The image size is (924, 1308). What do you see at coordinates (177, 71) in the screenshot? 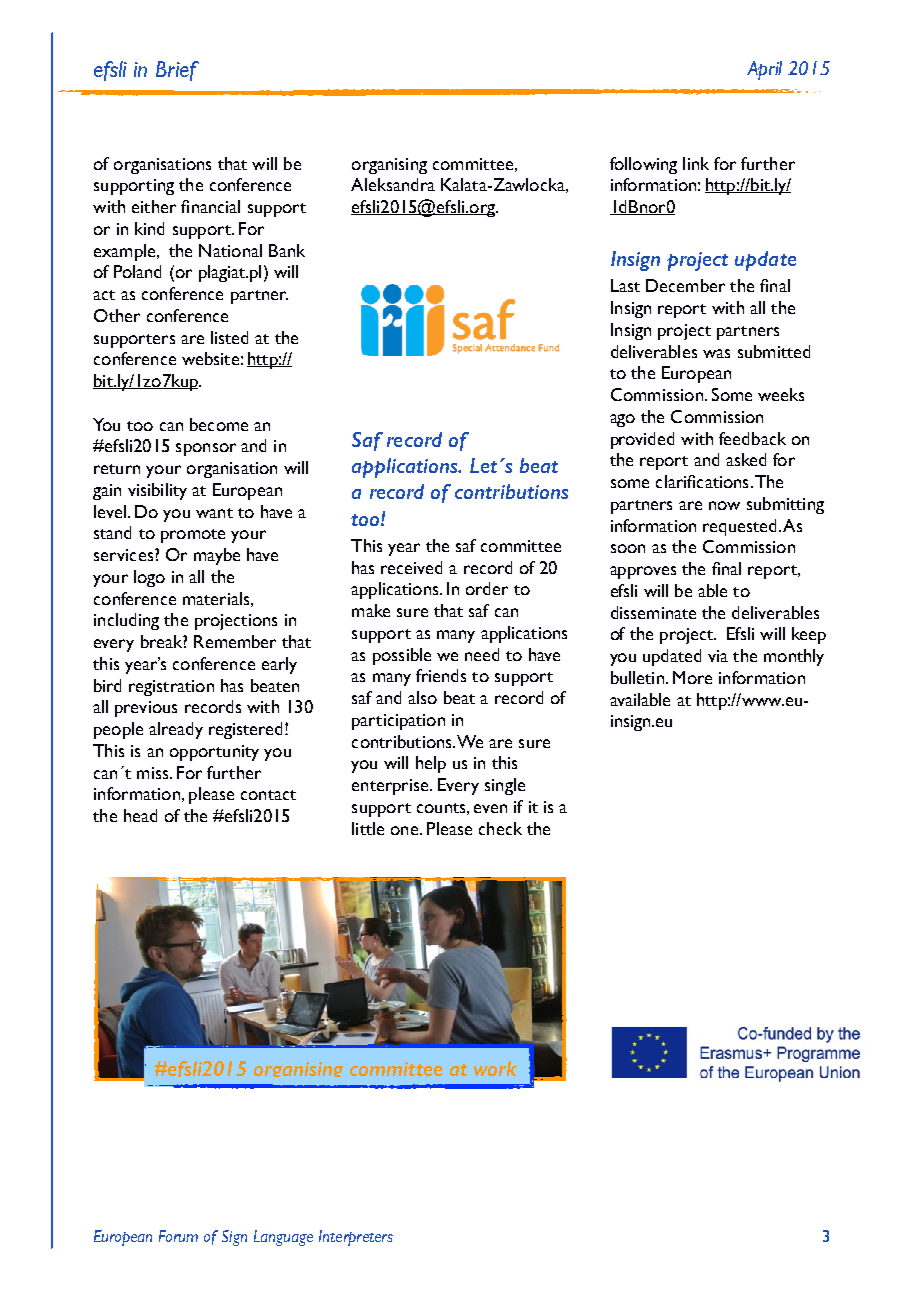
I see `Brief` at bounding box center [177, 71].
